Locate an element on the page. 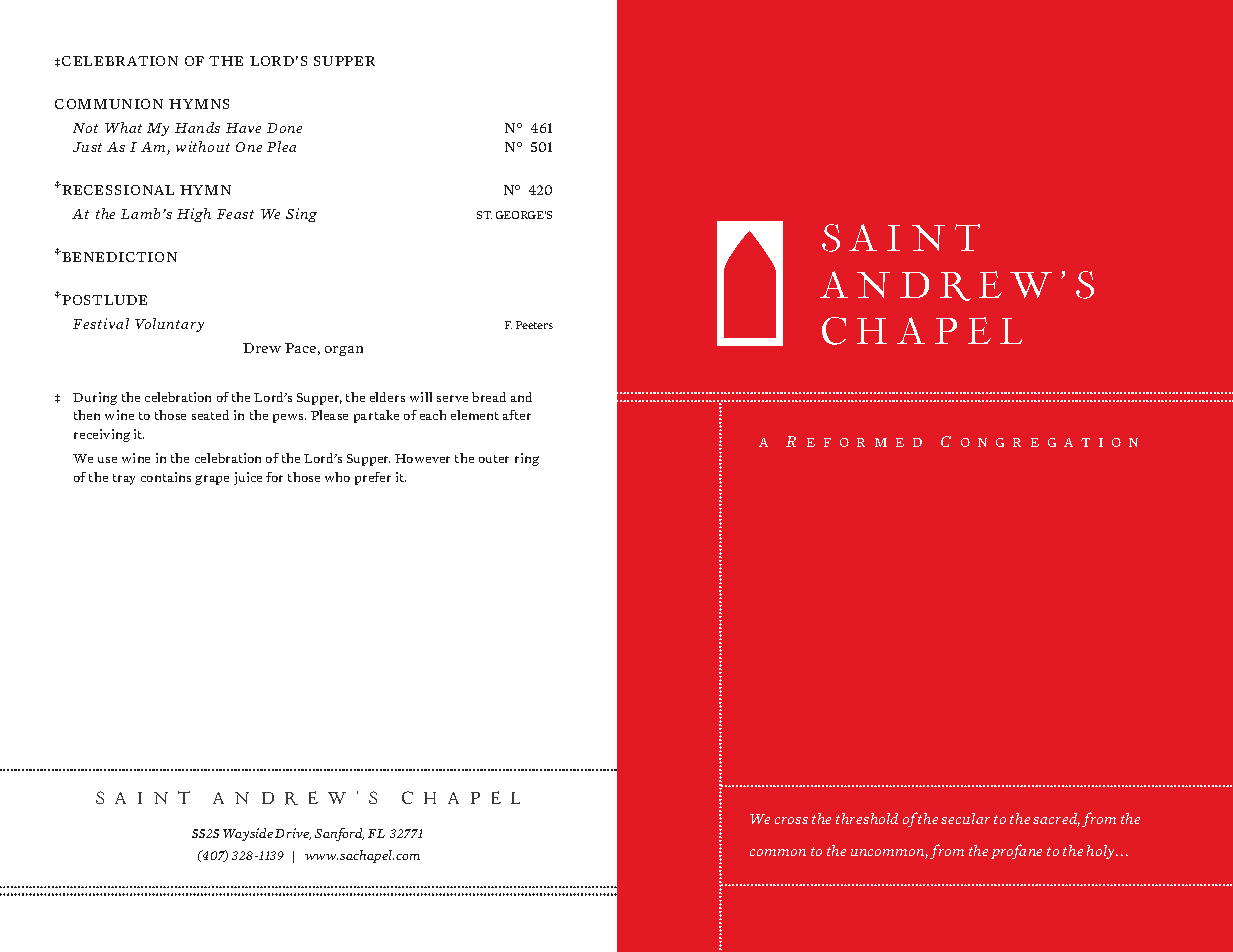 Image resolution: width=1233 pixels, height=952 pixels. Sanford is located at coordinates (339, 834).
